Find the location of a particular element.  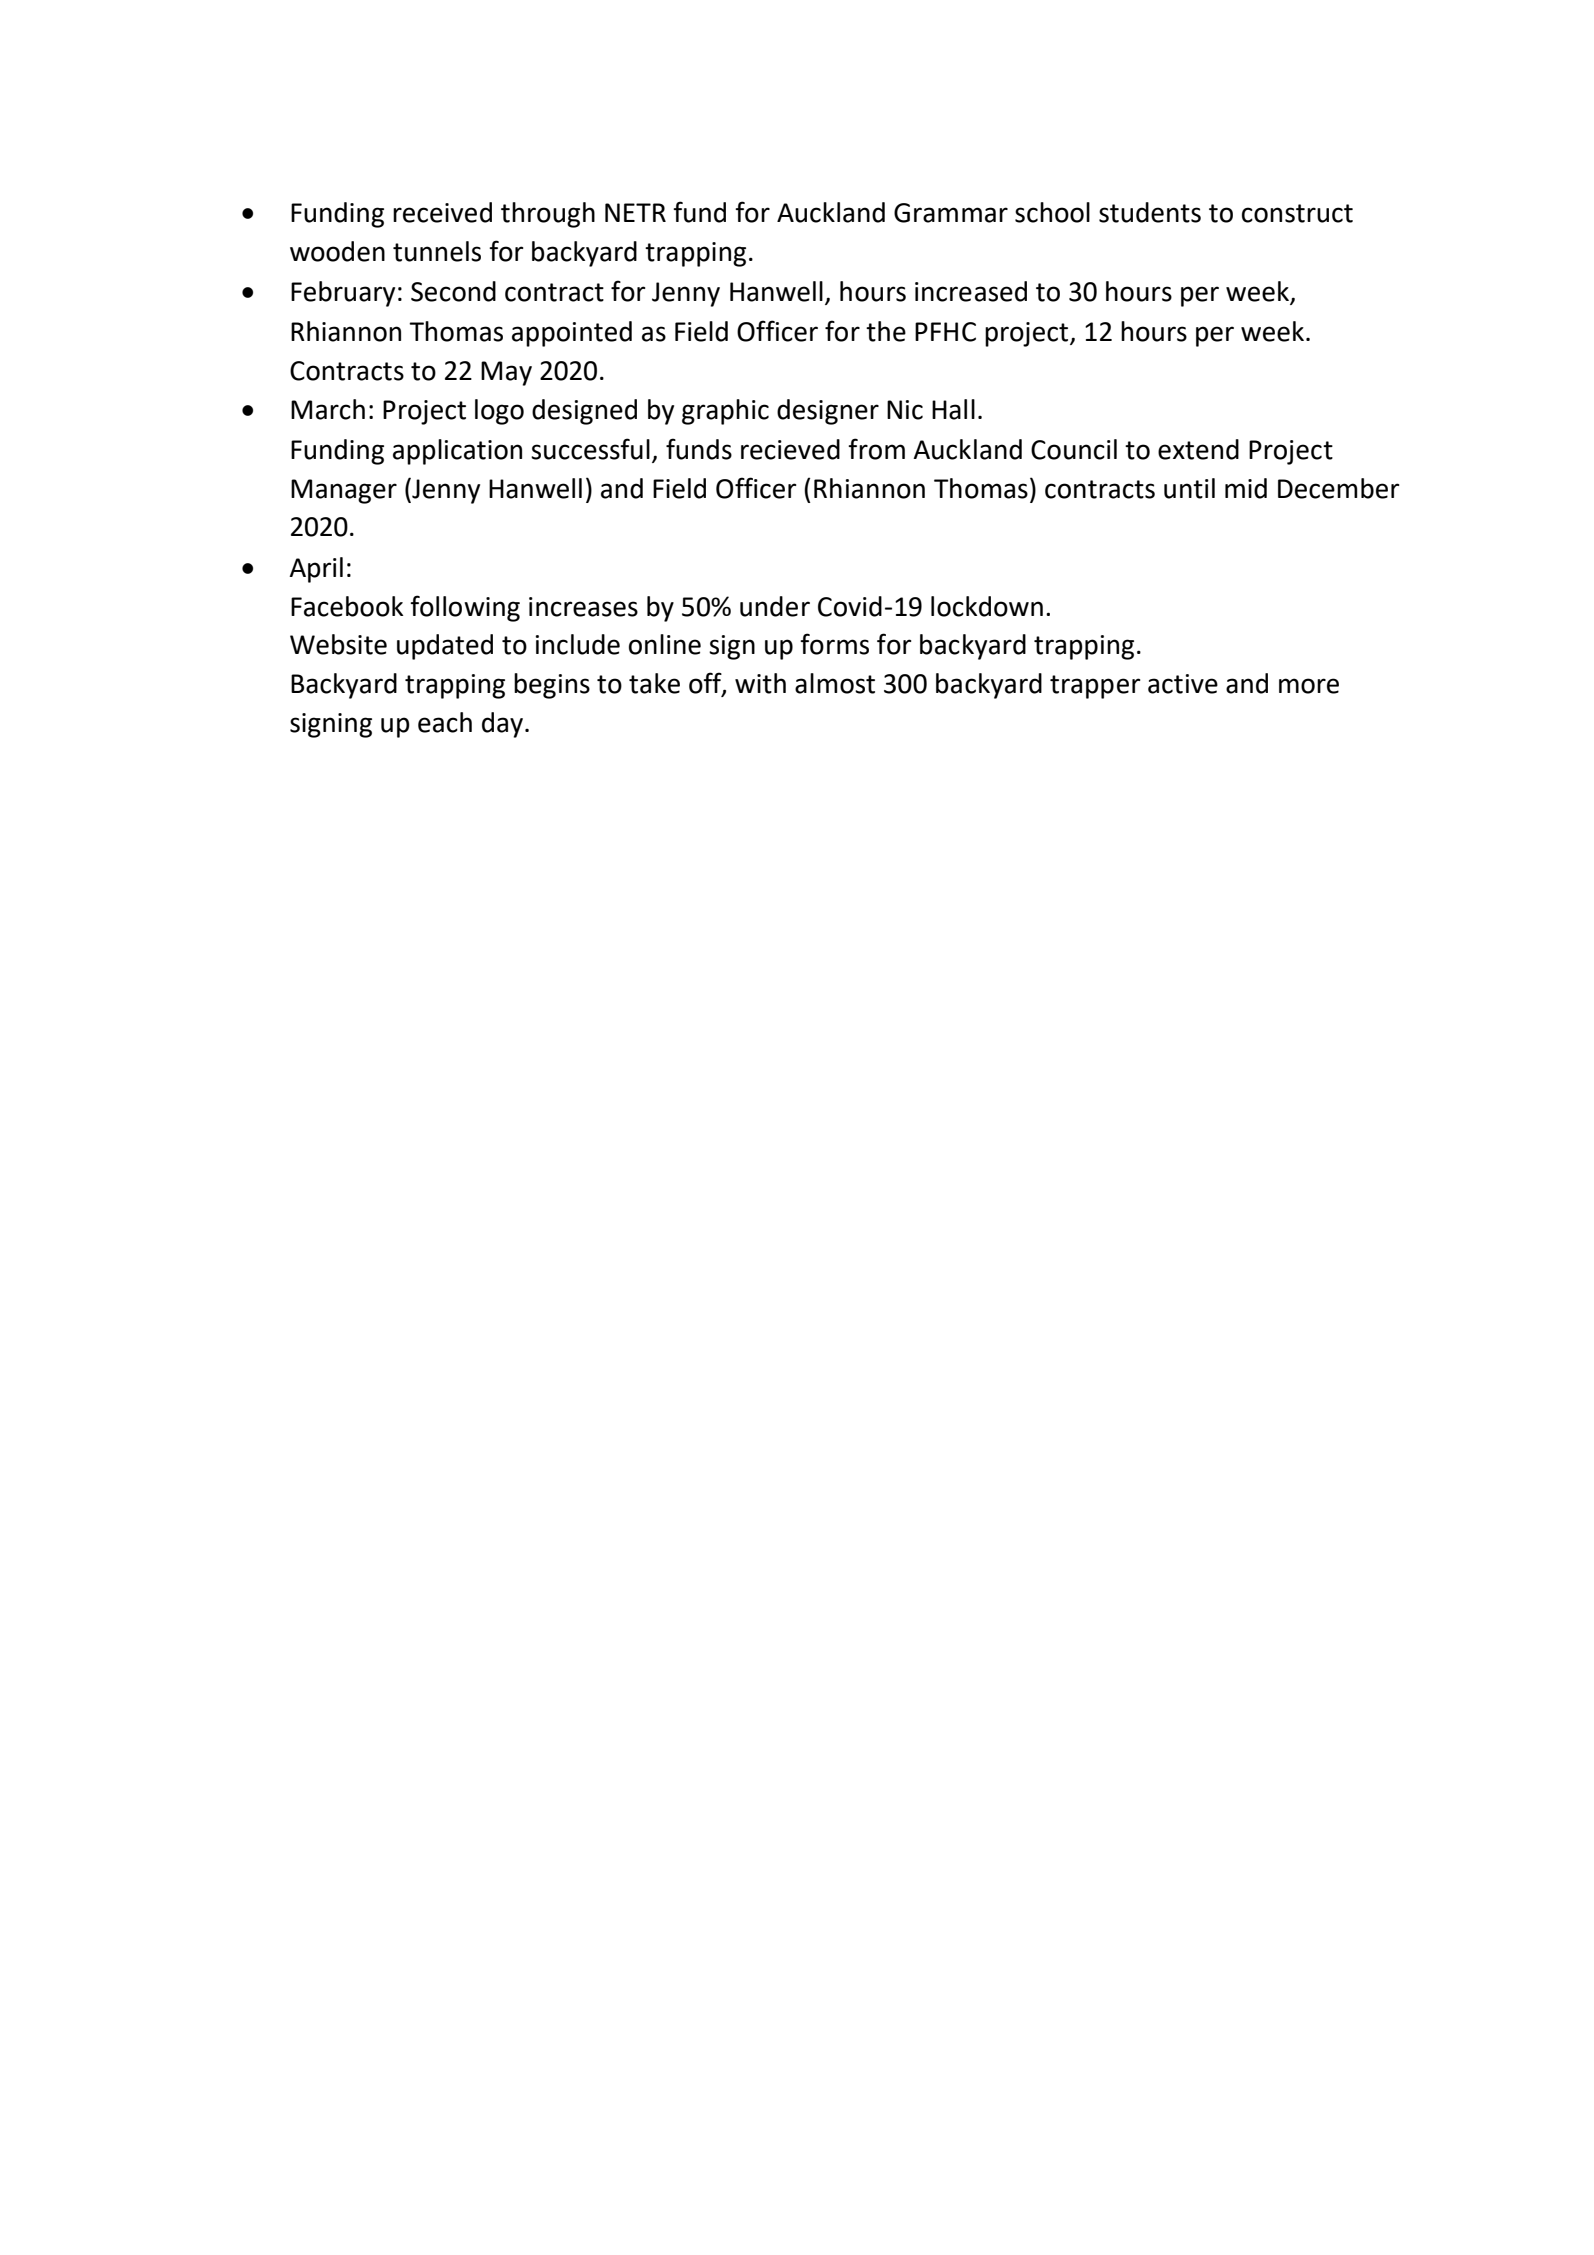

Grammar is located at coordinates (951, 213).
